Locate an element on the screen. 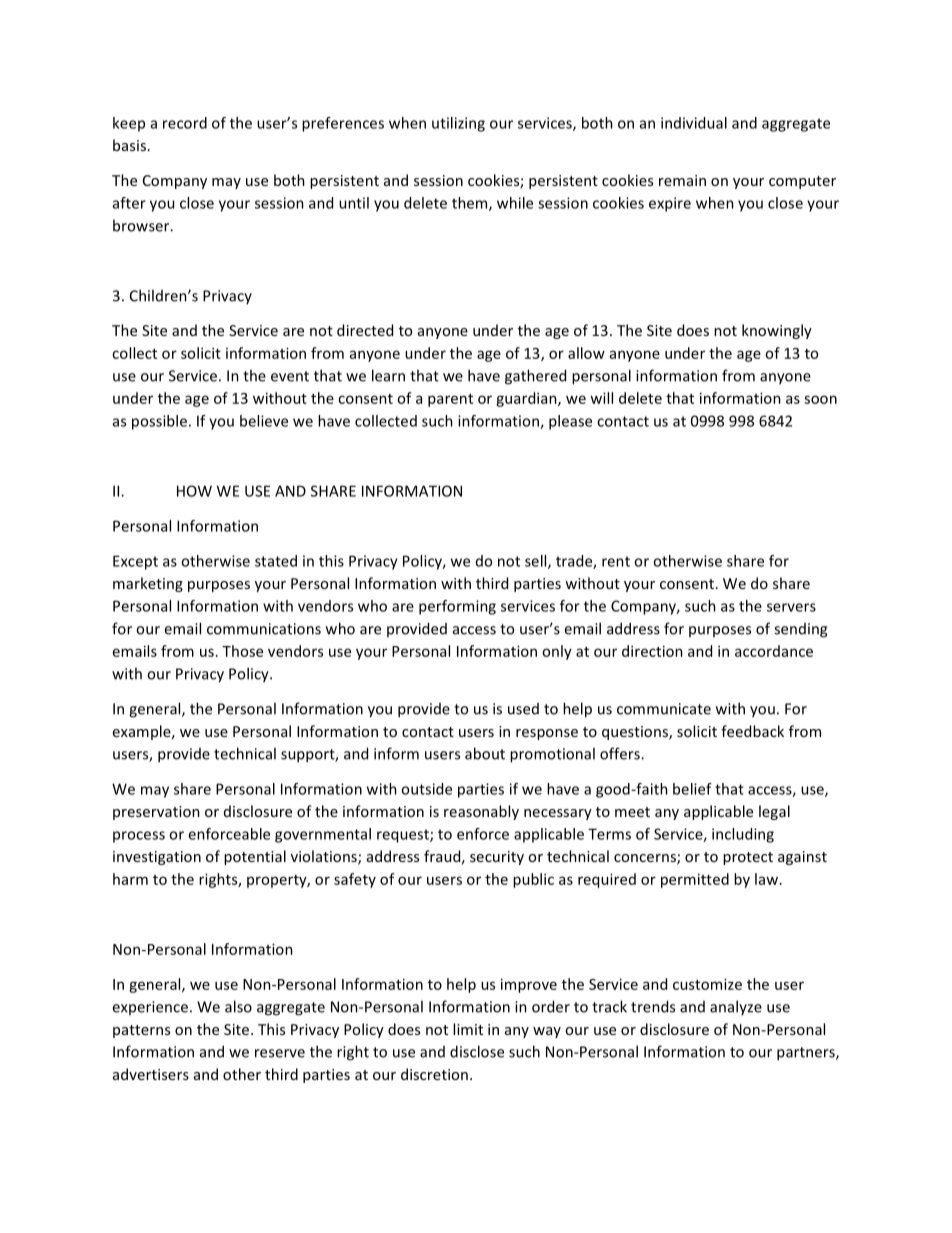 The height and width of the screenshot is (1233, 952). preservation is located at coordinates (156, 813).
